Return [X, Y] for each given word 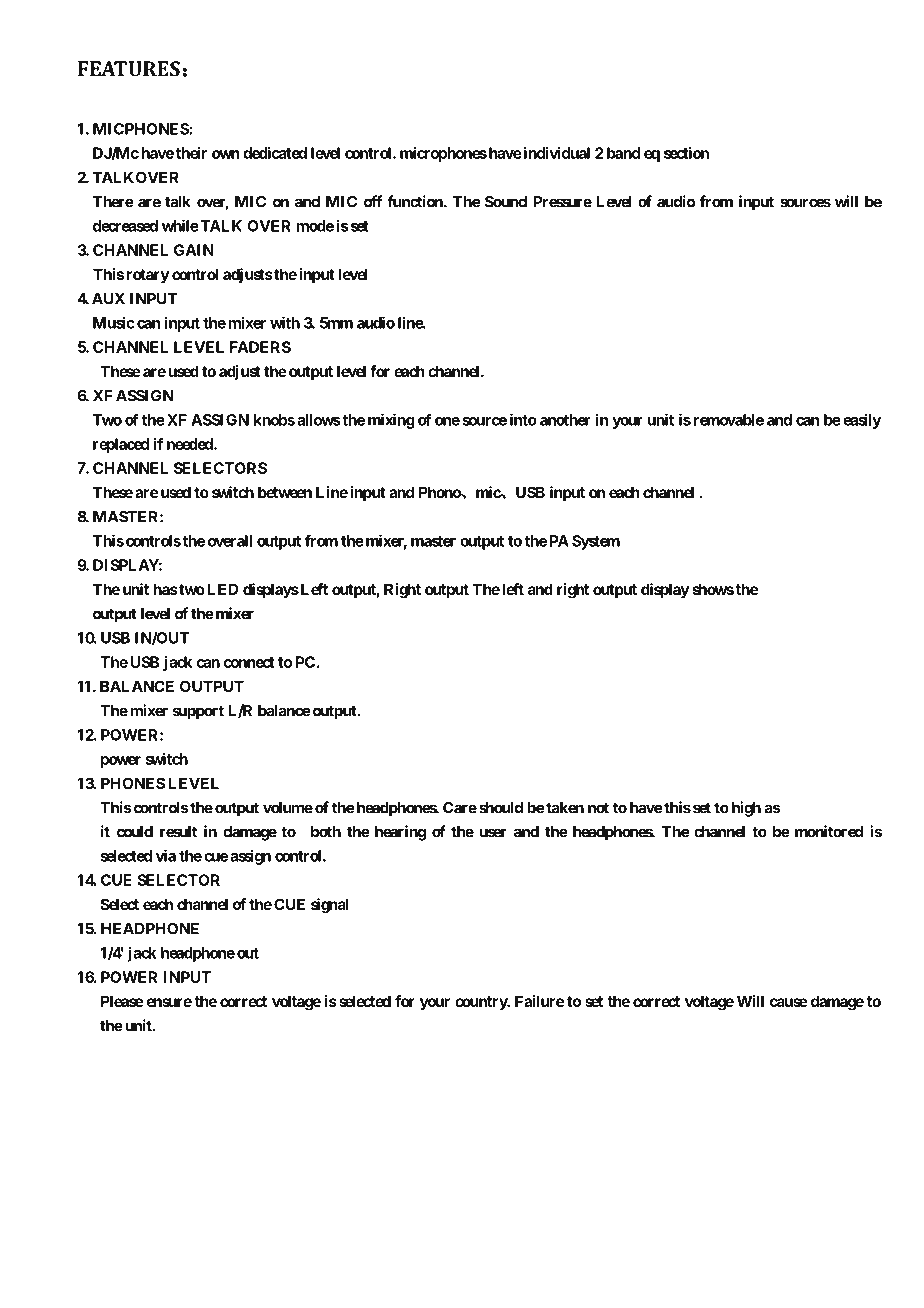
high [746, 809]
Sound [506, 202]
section [686, 153]
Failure [539, 1001]
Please [122, 1001]
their [191, 153]
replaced [121, 445]
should [501, 808]
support [198, 712]
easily [862, 421]
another [565, 420]
